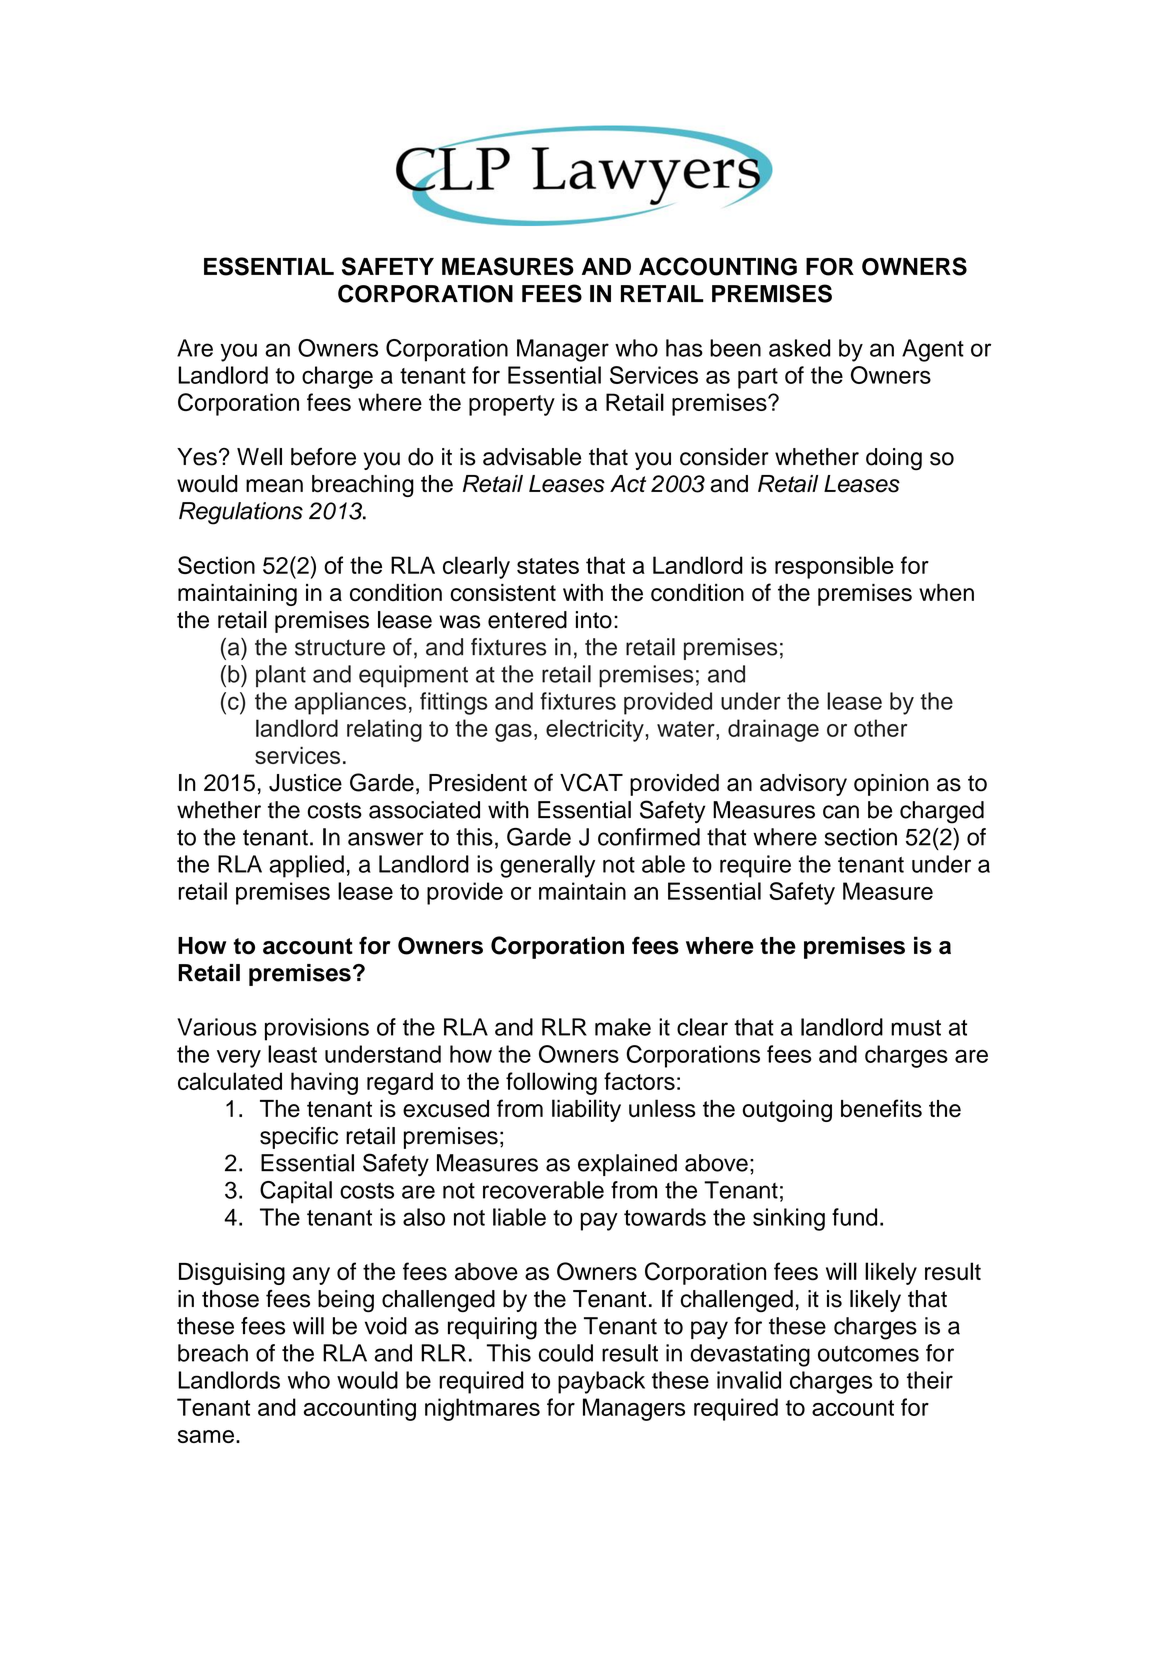 The height and width of the screenshot is (1657, 1170). What do you see at coordinates (799, 348) in the screenshot?
I see `asked` at bounding box center [799, 348].
